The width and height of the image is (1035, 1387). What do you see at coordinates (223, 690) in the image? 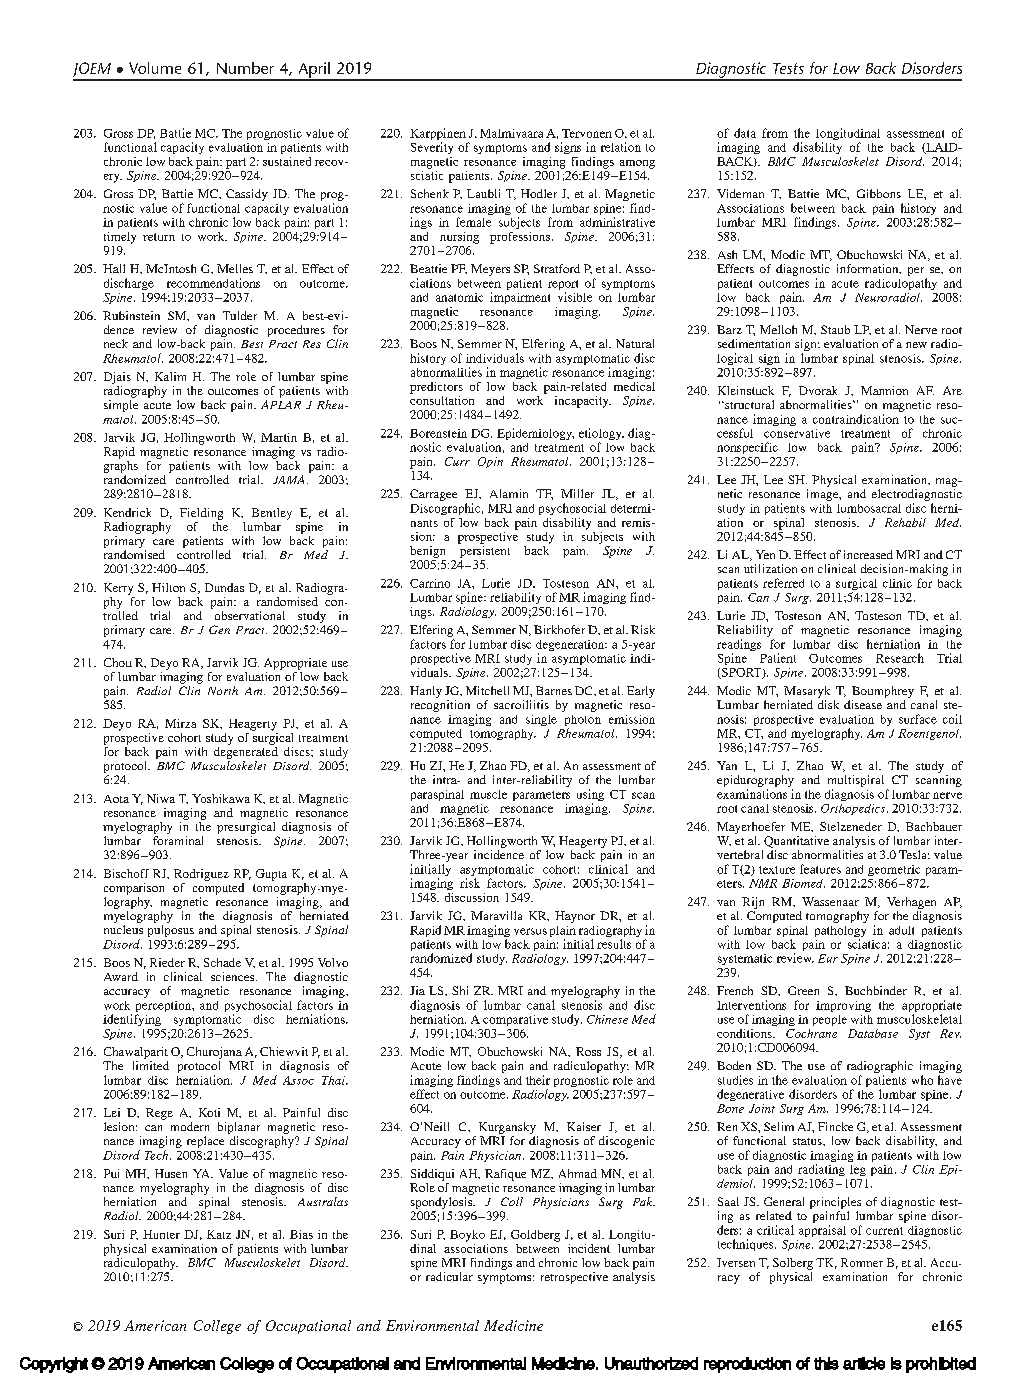
I see `North` at bounding box center [223, 690].
